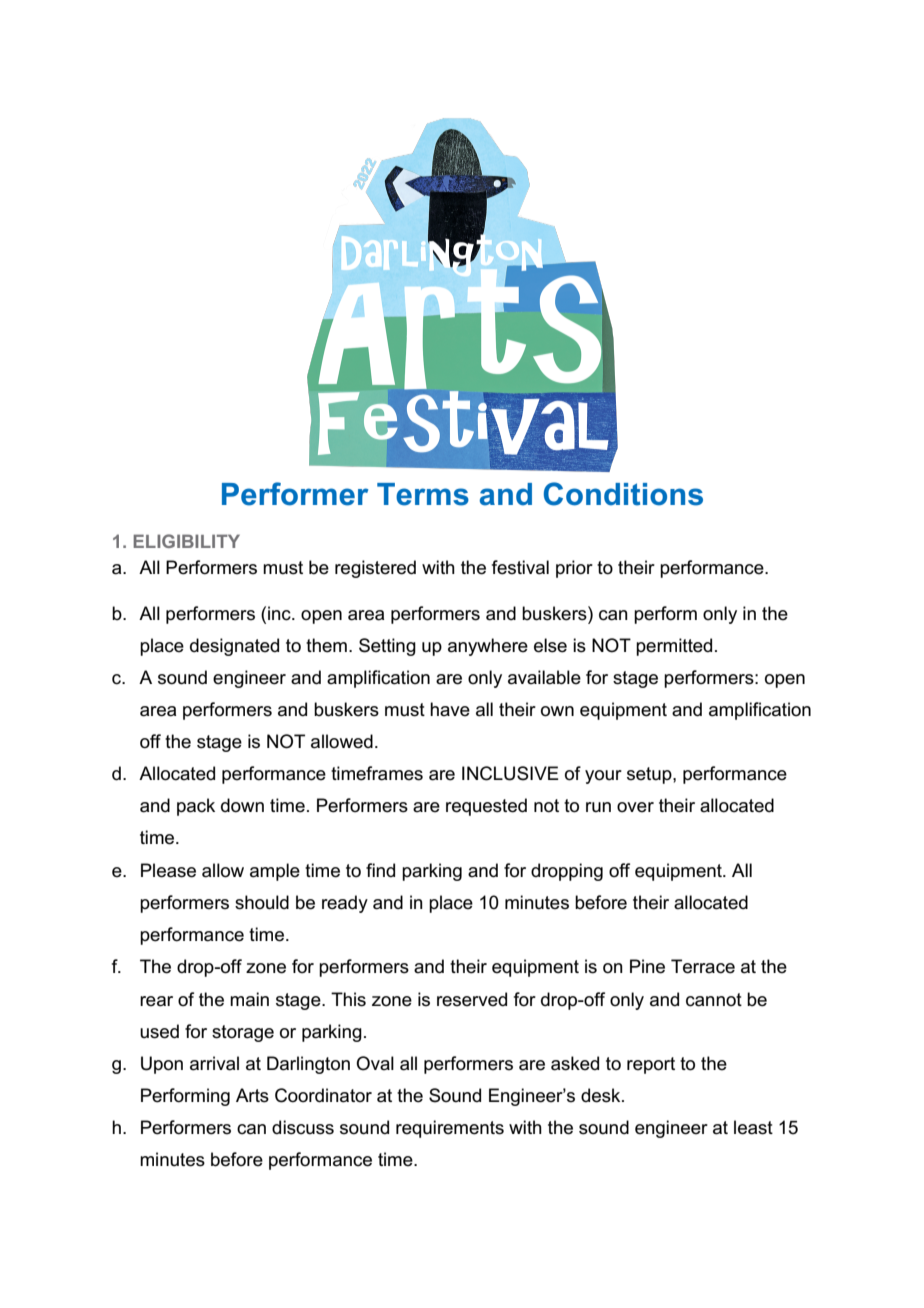 The image size is (924, 1308). Describe the element at coordinates (242, 805) in the screenshot. I see `down` at that location.
